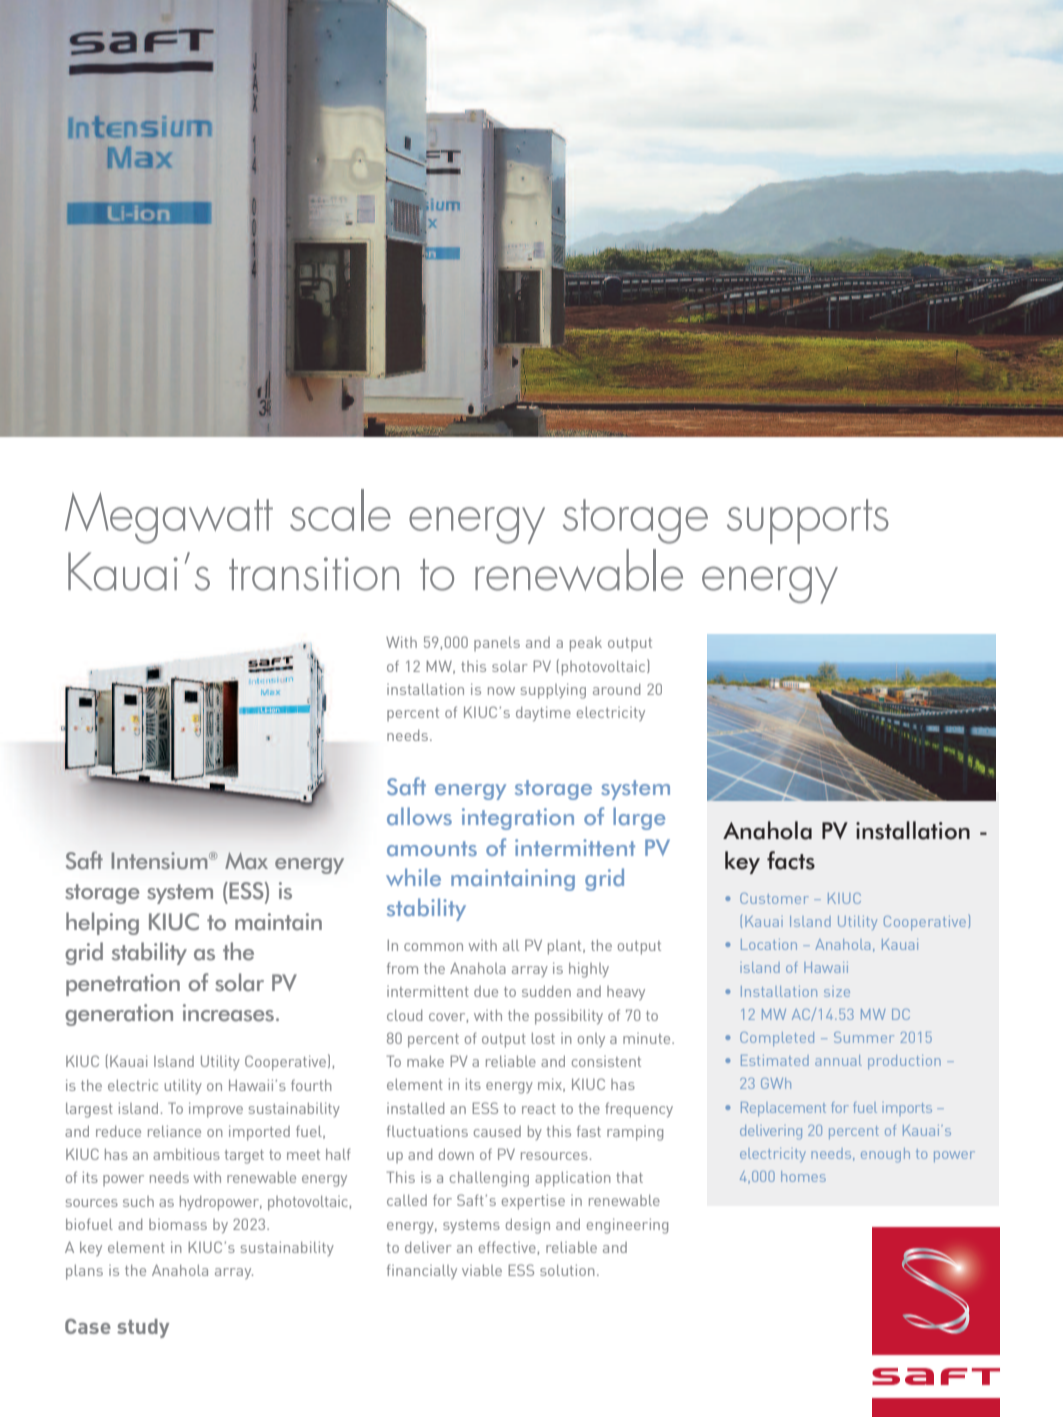 This page has height=1417, width=1063. What do you see at coordinates (169, 518) in the page?
I see `Megawatt` at bounding box center [169, 518].
